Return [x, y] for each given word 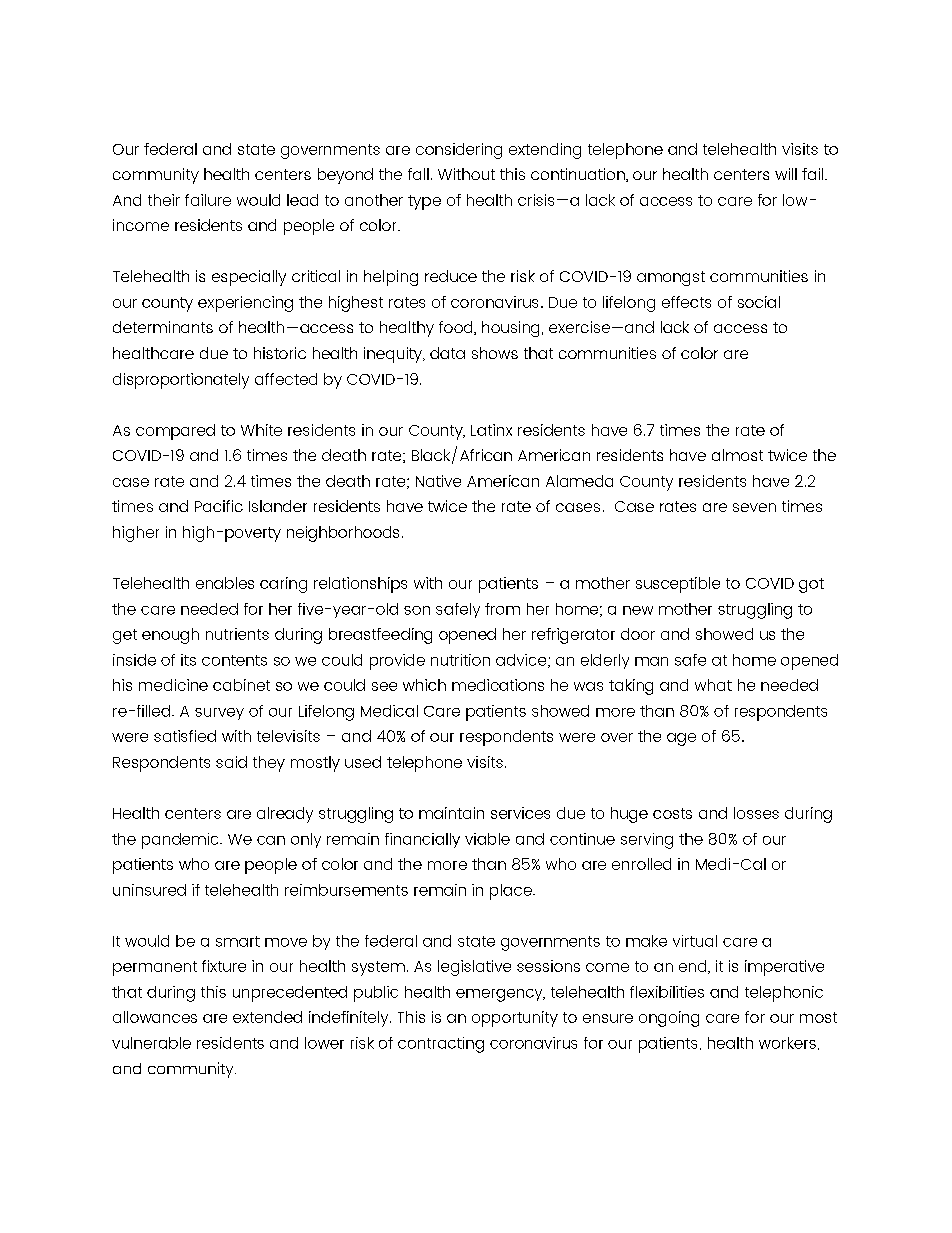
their [164, 200]
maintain [451, 813]
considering [459, 151]
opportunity [515, 1019]
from [502, 609]
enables [225, 583]
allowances [155, 1017]
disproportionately [181, 381]
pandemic [181, 841]
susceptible [678, 585]
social [759, 302]
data [447, 353]
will [786, 174]
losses [756, 813]
